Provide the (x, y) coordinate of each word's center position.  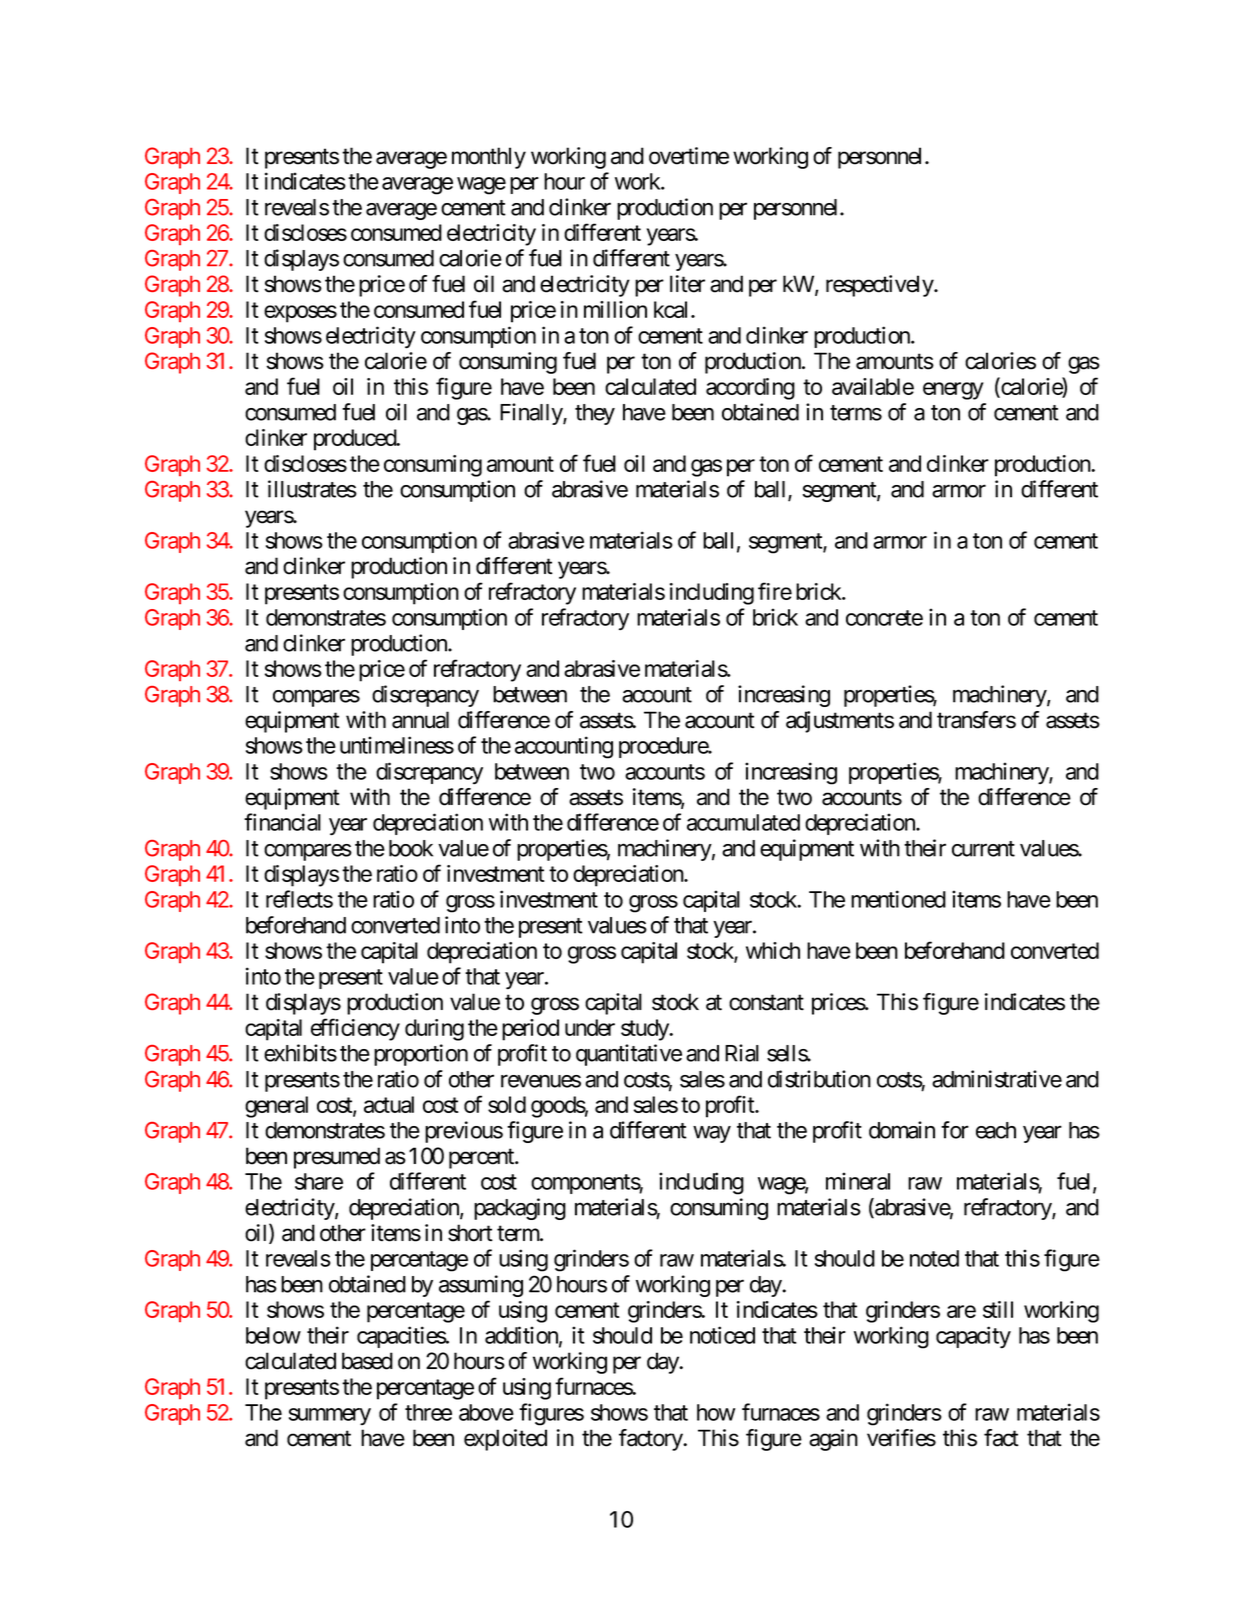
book (411, 848)
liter (687, 284)
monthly (489, 158)
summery (330, 1416)
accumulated (743, 822)
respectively (880, 286)
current (983, 849)
